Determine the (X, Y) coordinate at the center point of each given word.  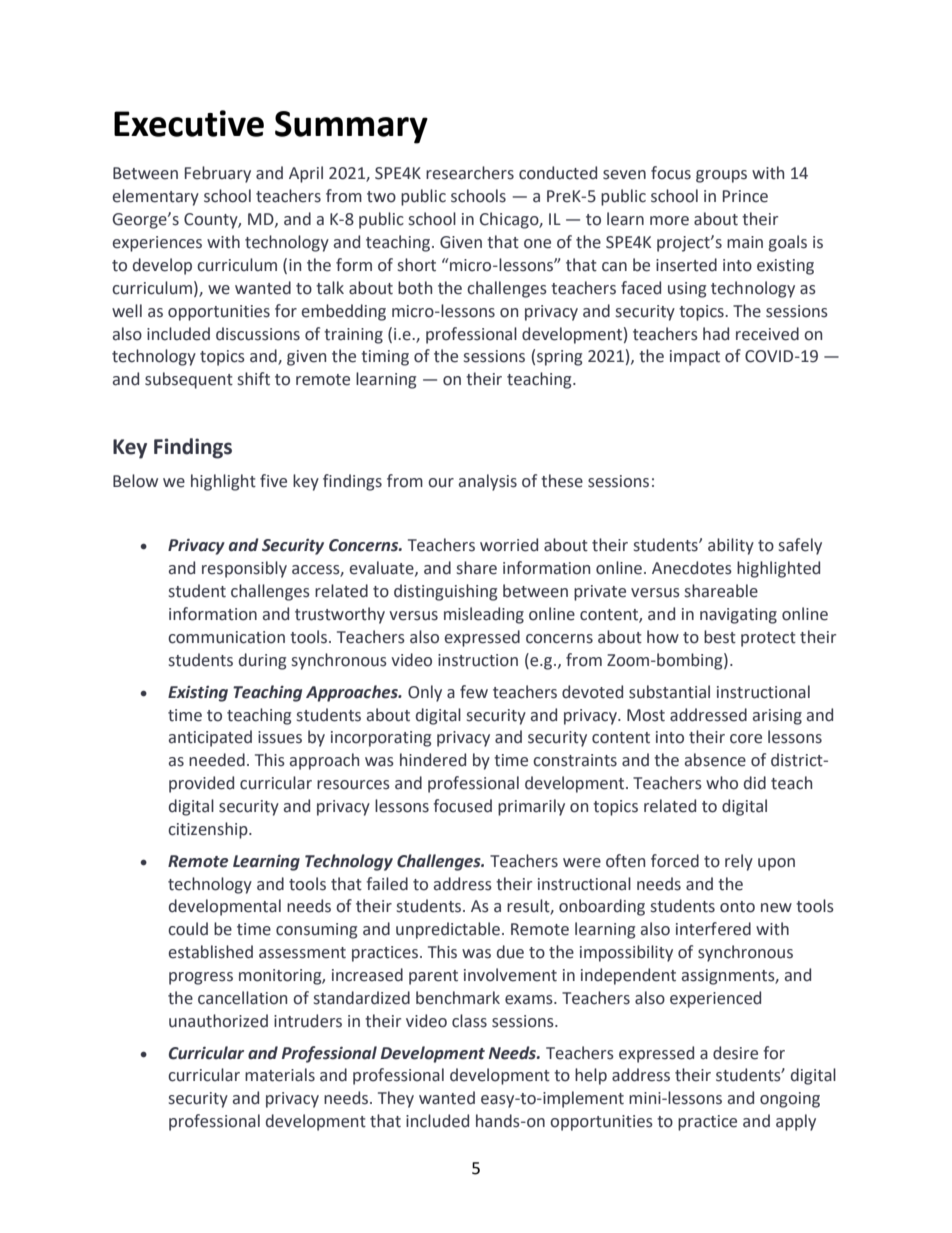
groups (721, 176)
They (396, 1099)
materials (280, 1075)
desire (735, 1053)
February (218, 174)
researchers (470, 173)
